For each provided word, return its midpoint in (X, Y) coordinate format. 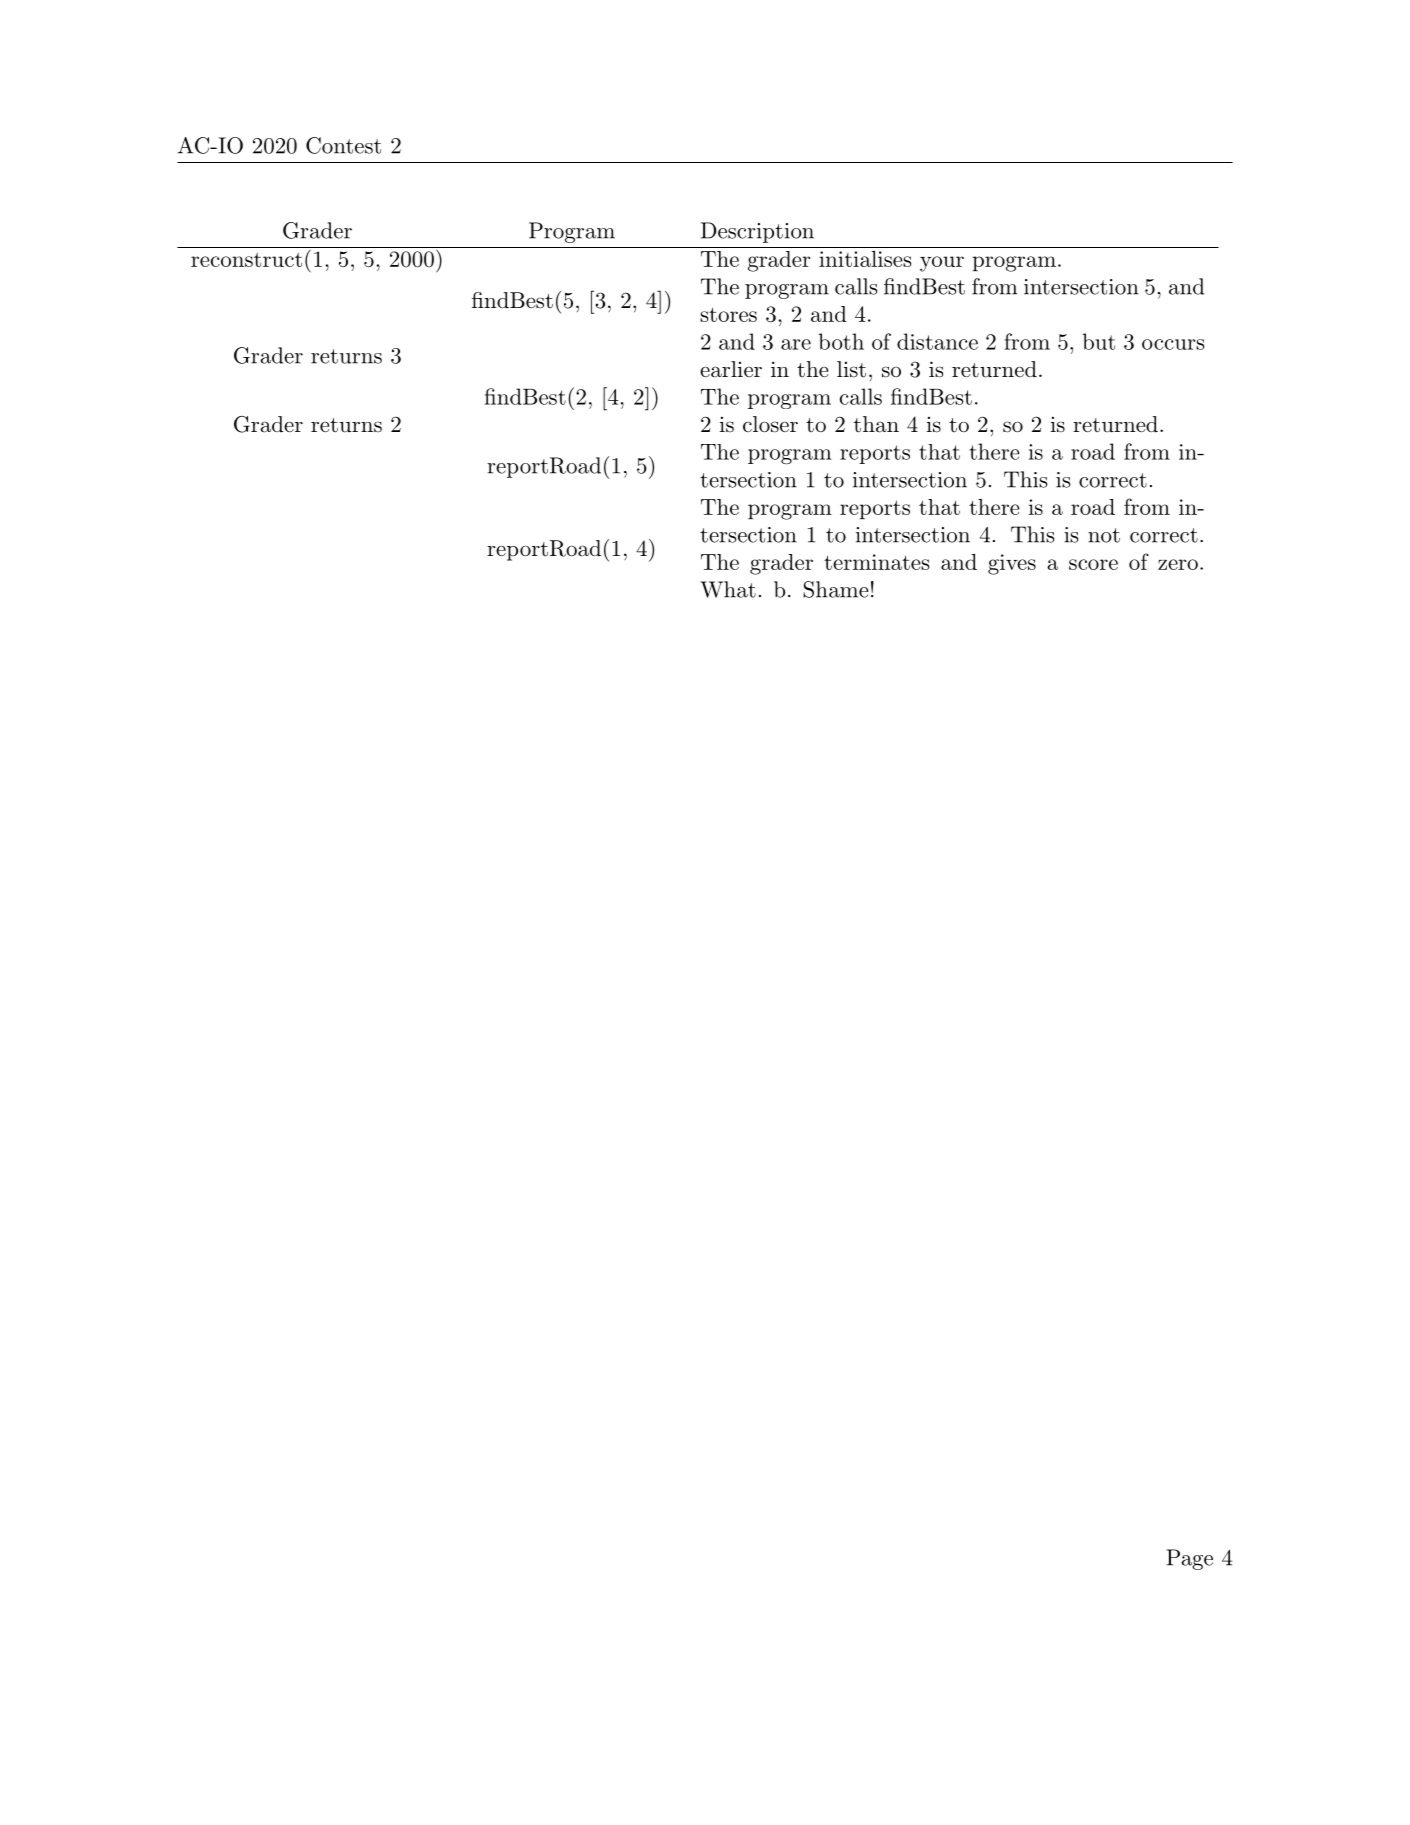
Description (757, 232)
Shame (836, 589)
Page (1189, 1559)
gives (1012, 564)
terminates (876, 562)
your (942, 264)
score (1093, 564)
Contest (343, 145)
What (728, 589)
